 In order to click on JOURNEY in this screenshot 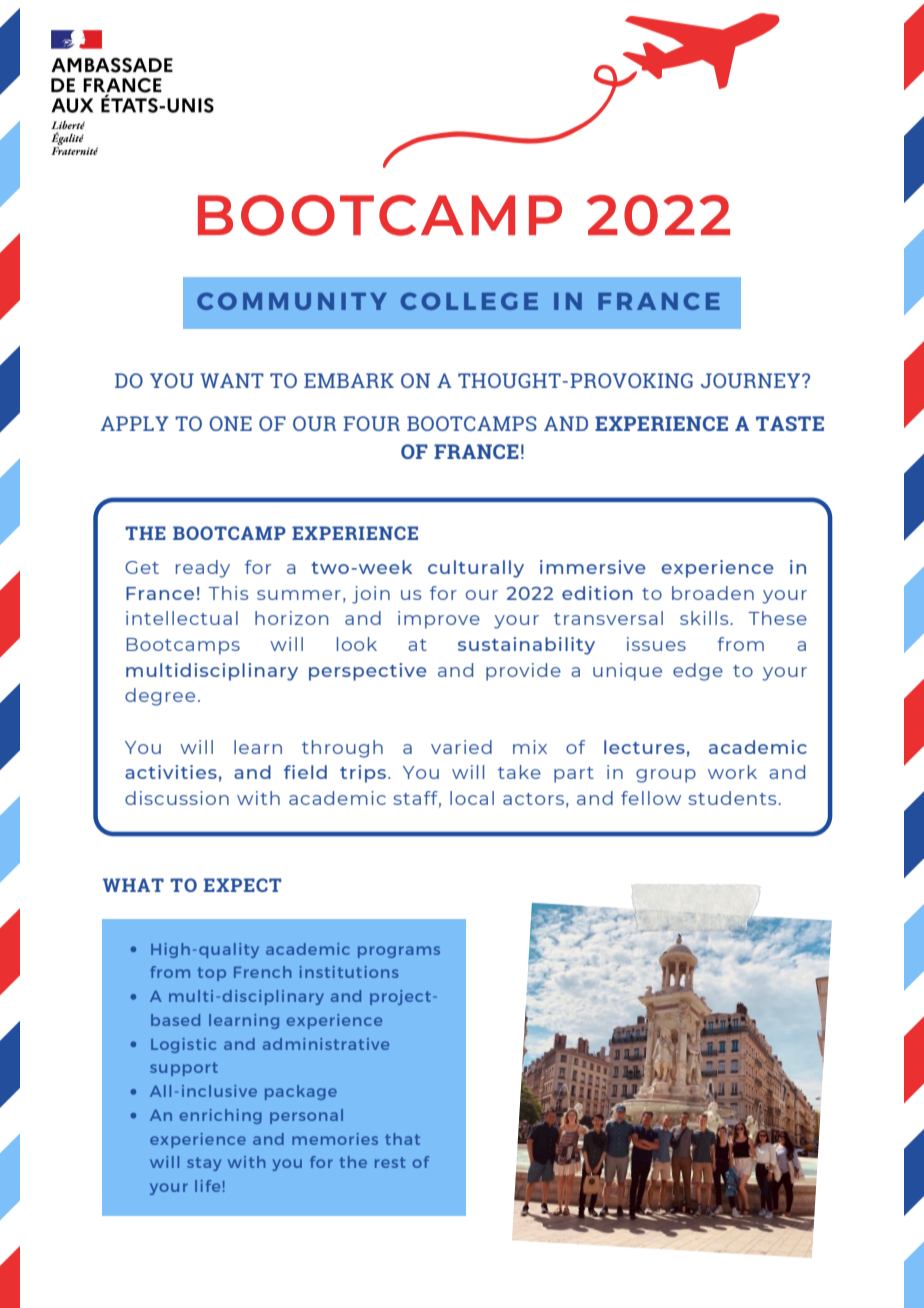, I will do `click(752, 380)`.
